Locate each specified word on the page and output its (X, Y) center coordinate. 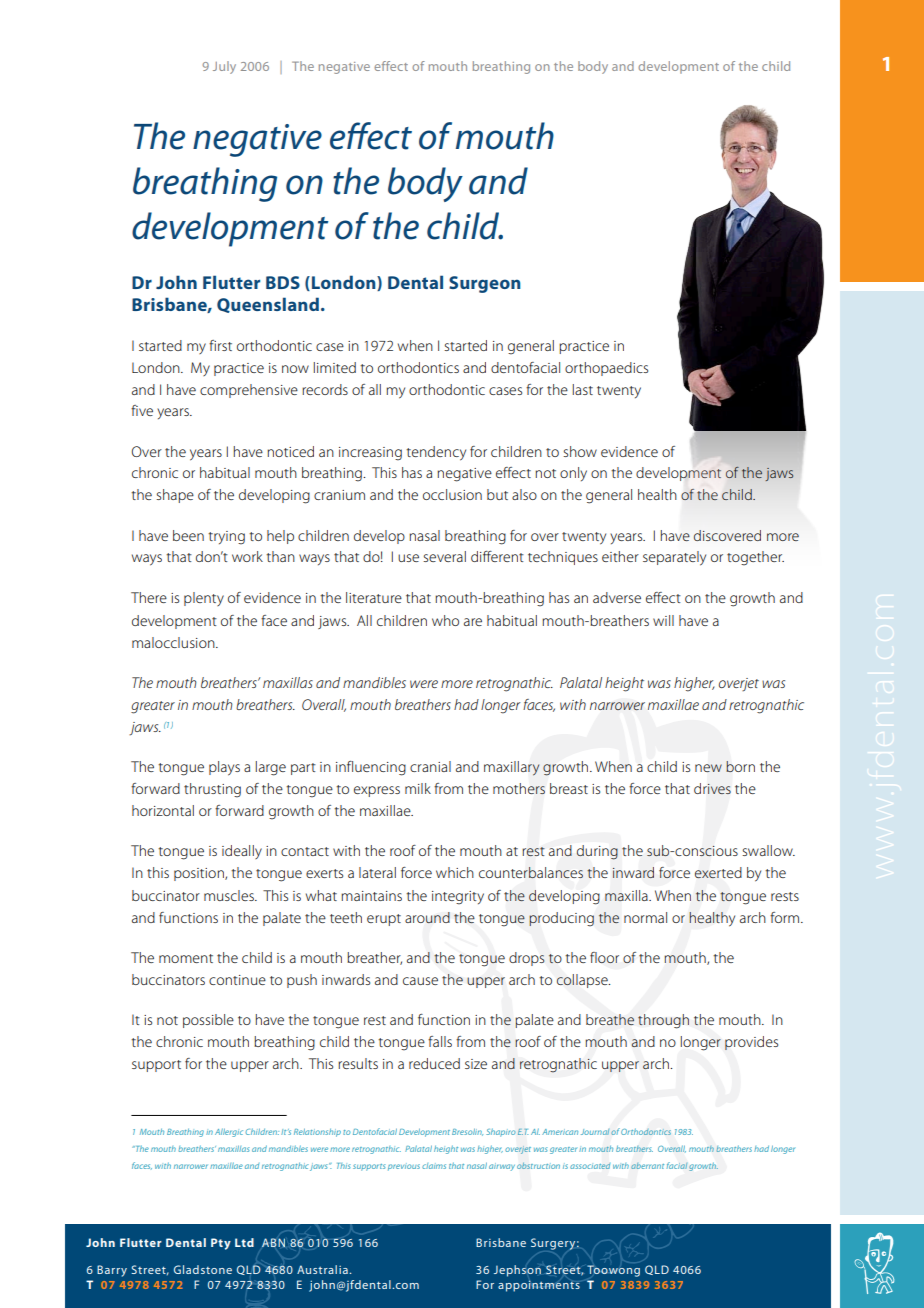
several (444, 556)
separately (674, 558)
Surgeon (485, 284)
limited (335, 367)
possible (208, 1021)
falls (440, 1041)
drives (712, 788)
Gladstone (203, 1269)
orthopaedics (606, 369)
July (224, 67)
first (220, 345)
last (583, 389)
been (188, 535)
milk (418, 788)
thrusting (212, 790)
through (663, 1021)
